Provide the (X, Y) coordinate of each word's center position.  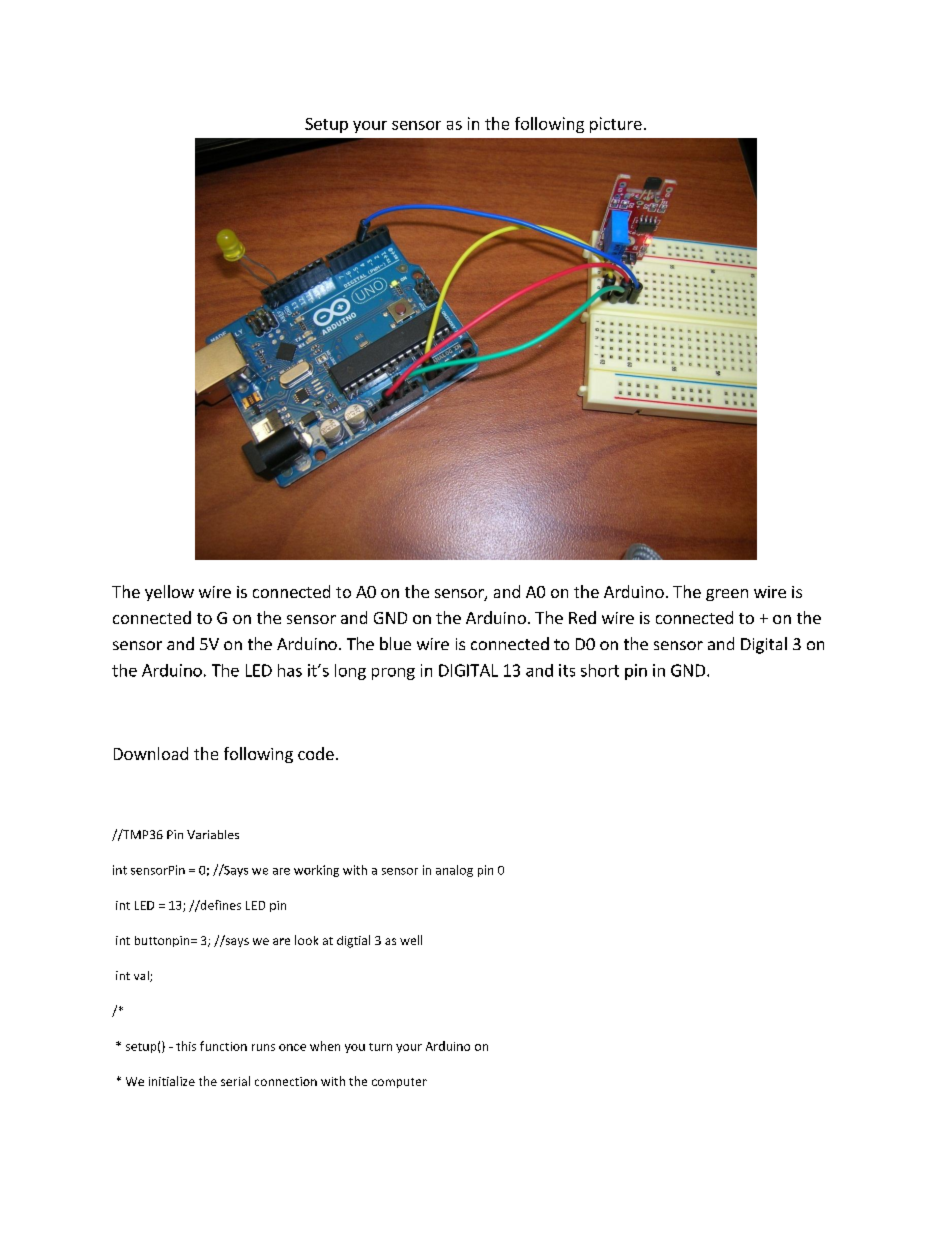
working (316, 871)
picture (616, 125)
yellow (169, 593)
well (411, 940)
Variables (213, 834)
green (727, 595)
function (223, 1046)
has (290, 670)
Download (151, 753)
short (600, 670)
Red (582, 617)
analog (454, 871)
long (350, 672)
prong (393, 674)
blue (395, 643)
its (567, 670)
